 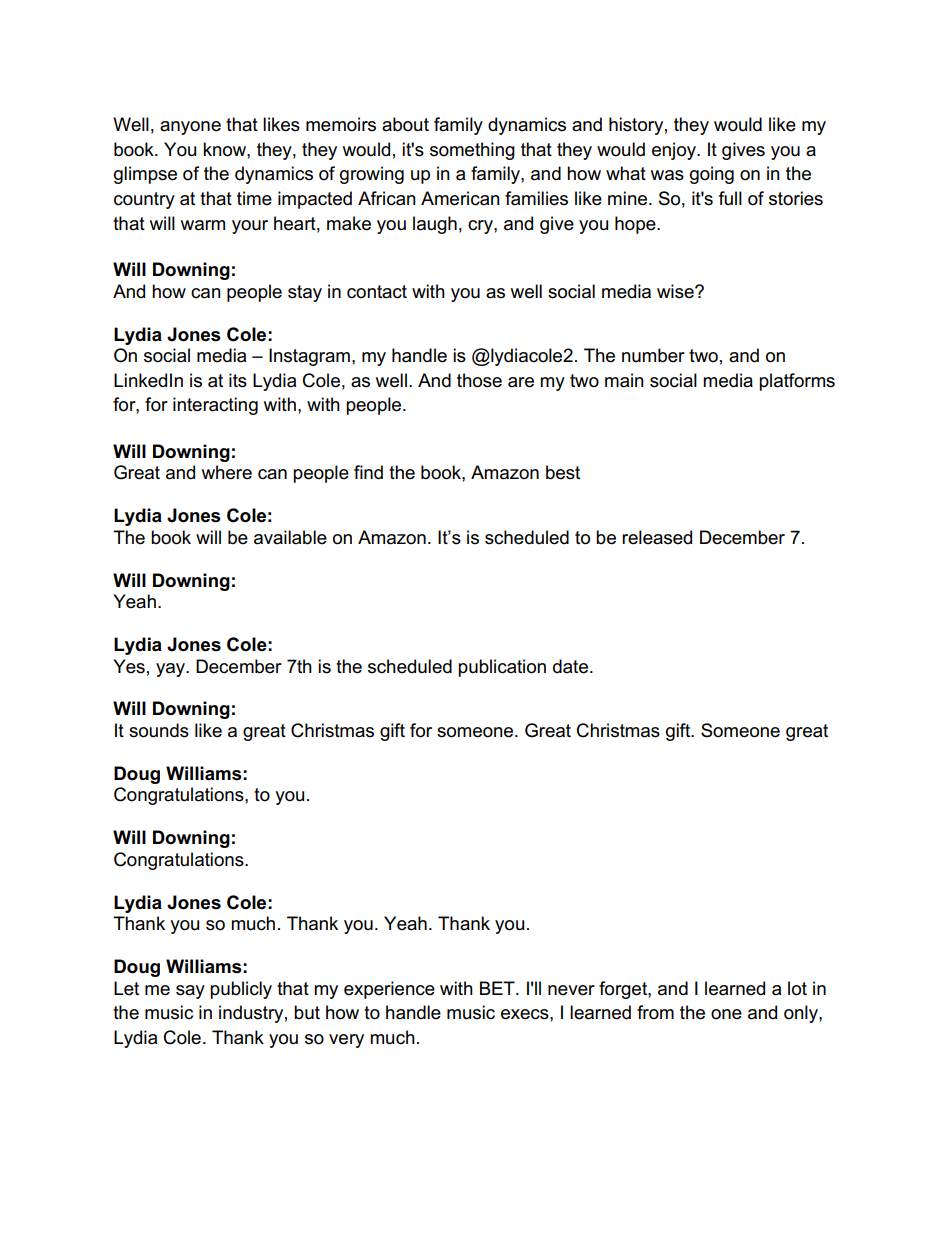 I want to click on sounds, so click(x=159, y=730).
